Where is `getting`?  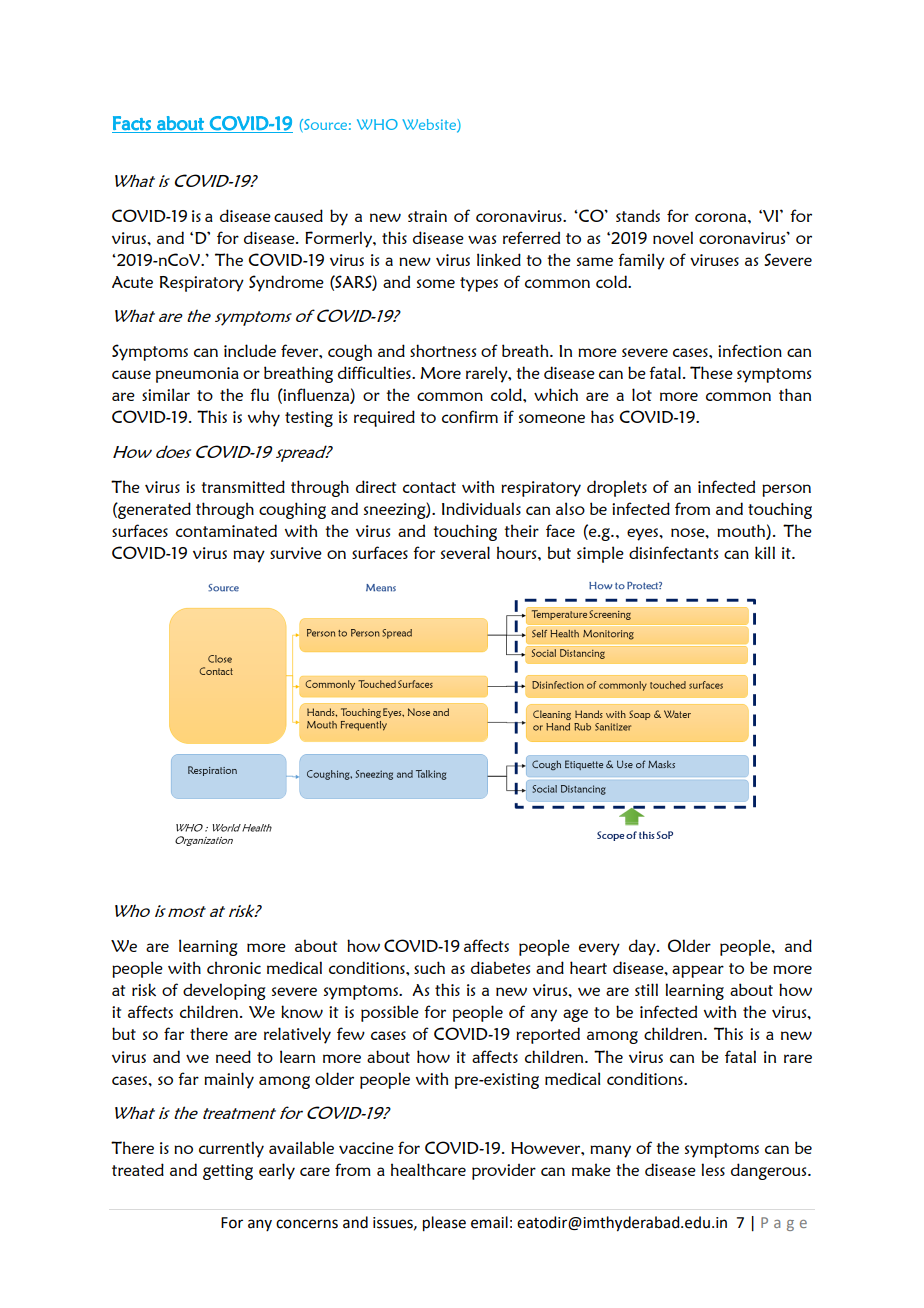 getting is located at coordinates (228, 1172).
